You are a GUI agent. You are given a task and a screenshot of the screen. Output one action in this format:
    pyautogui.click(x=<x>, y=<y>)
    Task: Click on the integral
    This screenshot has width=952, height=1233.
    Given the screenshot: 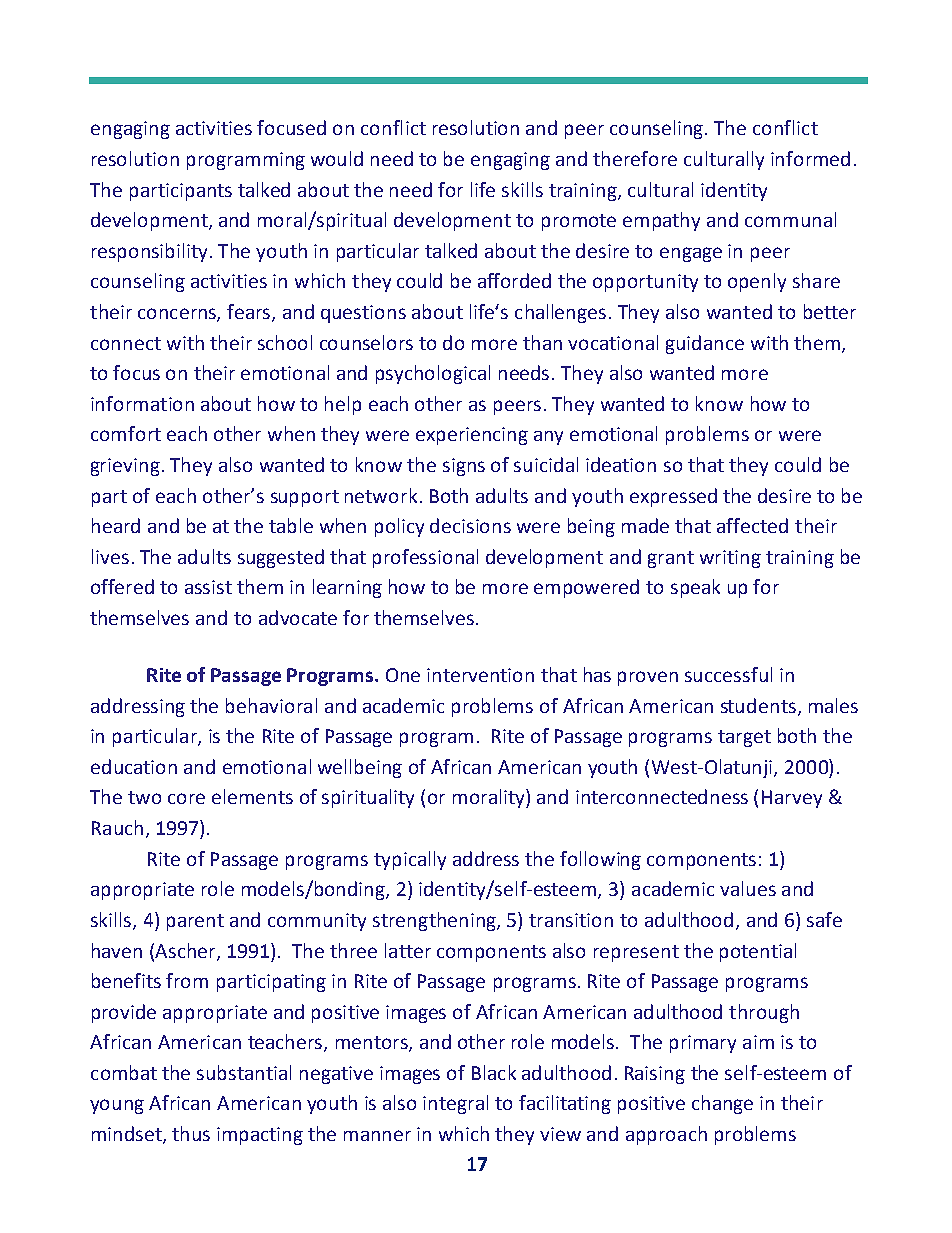 What is the action you would take?
    pyautogui.click(x=455, y=1104)
